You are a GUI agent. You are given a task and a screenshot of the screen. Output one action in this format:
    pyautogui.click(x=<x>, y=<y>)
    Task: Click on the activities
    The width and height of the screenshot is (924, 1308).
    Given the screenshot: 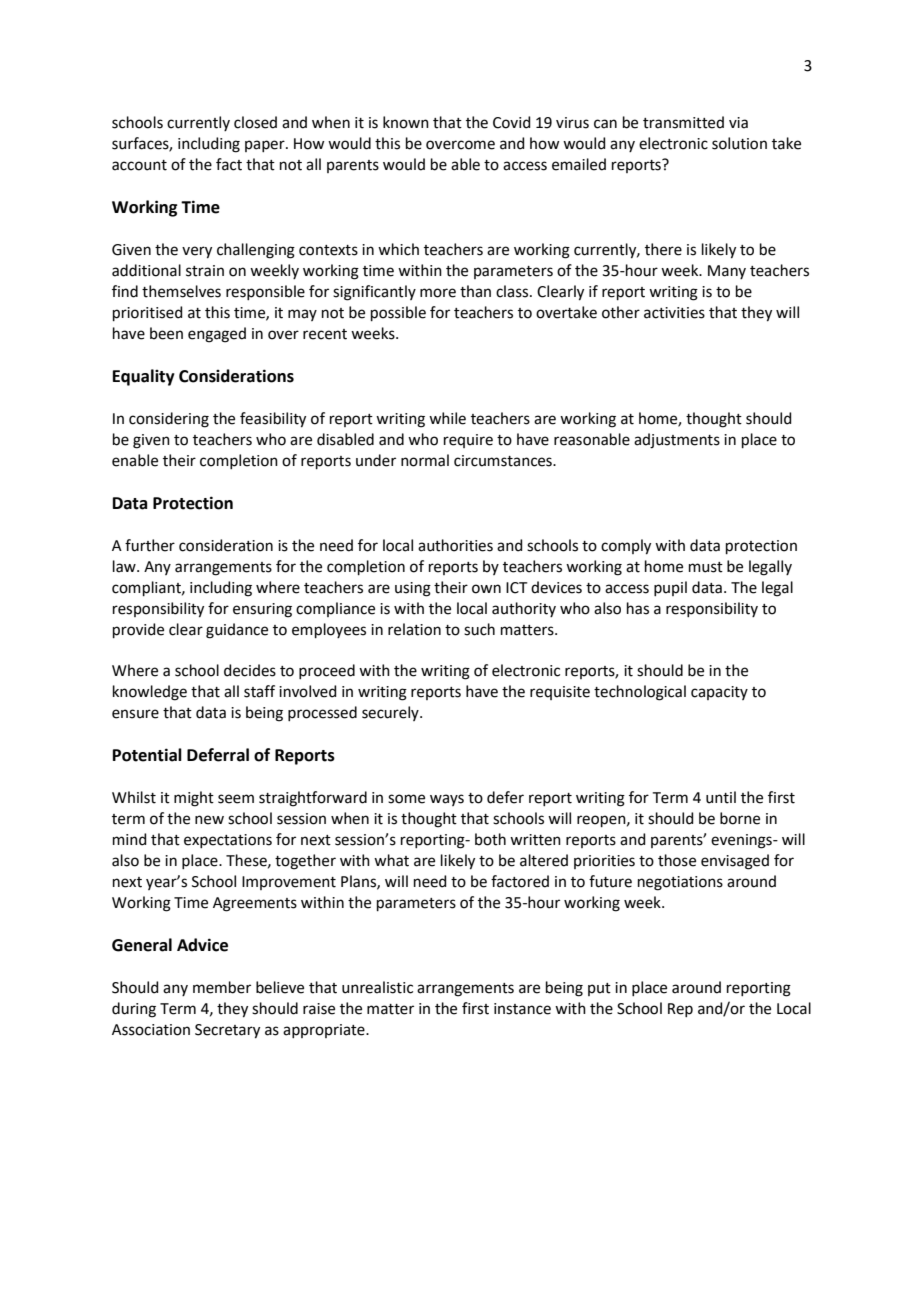 What is the action you would take?
    pyautogui.click(x=674, y=313)
